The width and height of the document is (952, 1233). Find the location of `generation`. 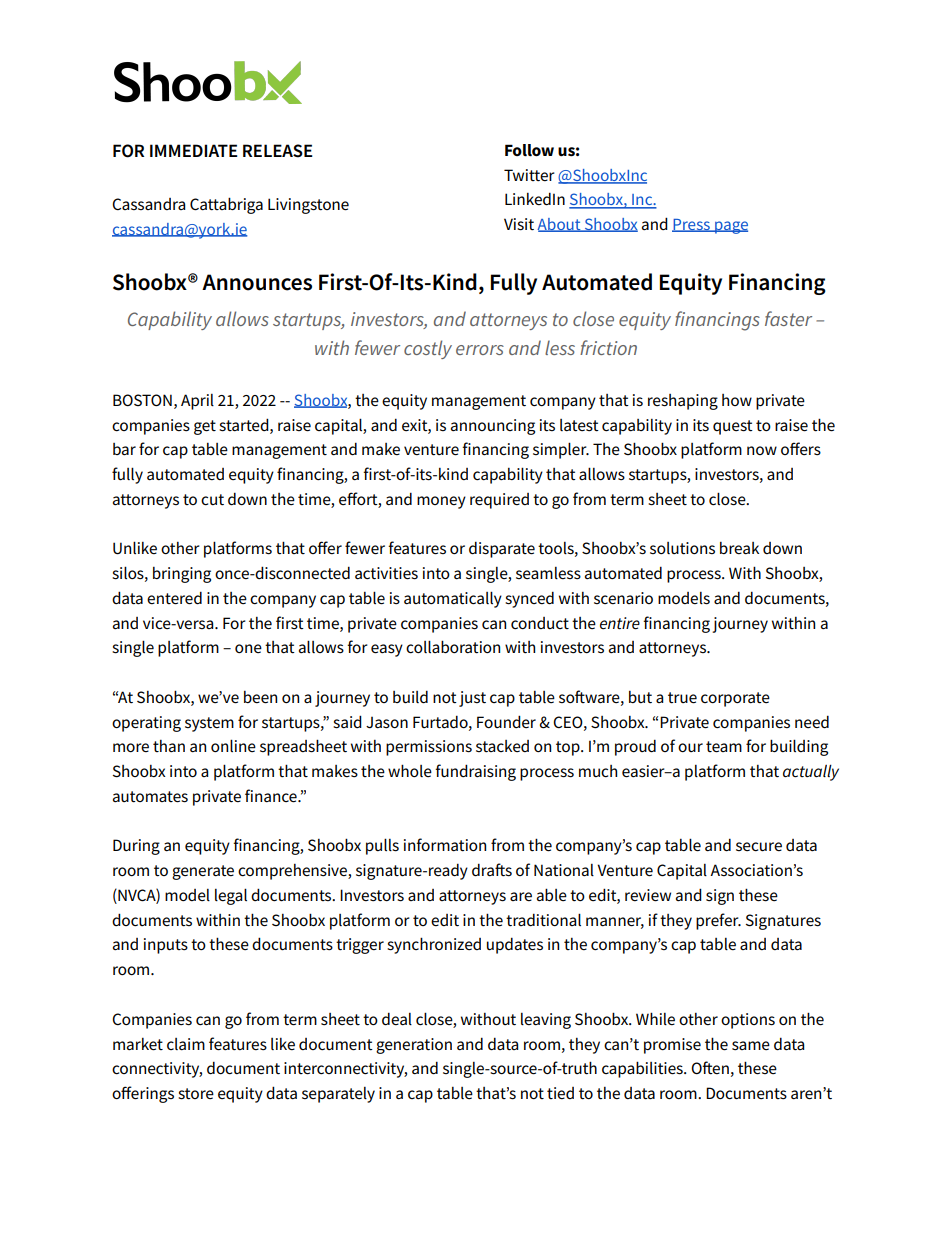

generation is located at coordinates (414, 1046).
